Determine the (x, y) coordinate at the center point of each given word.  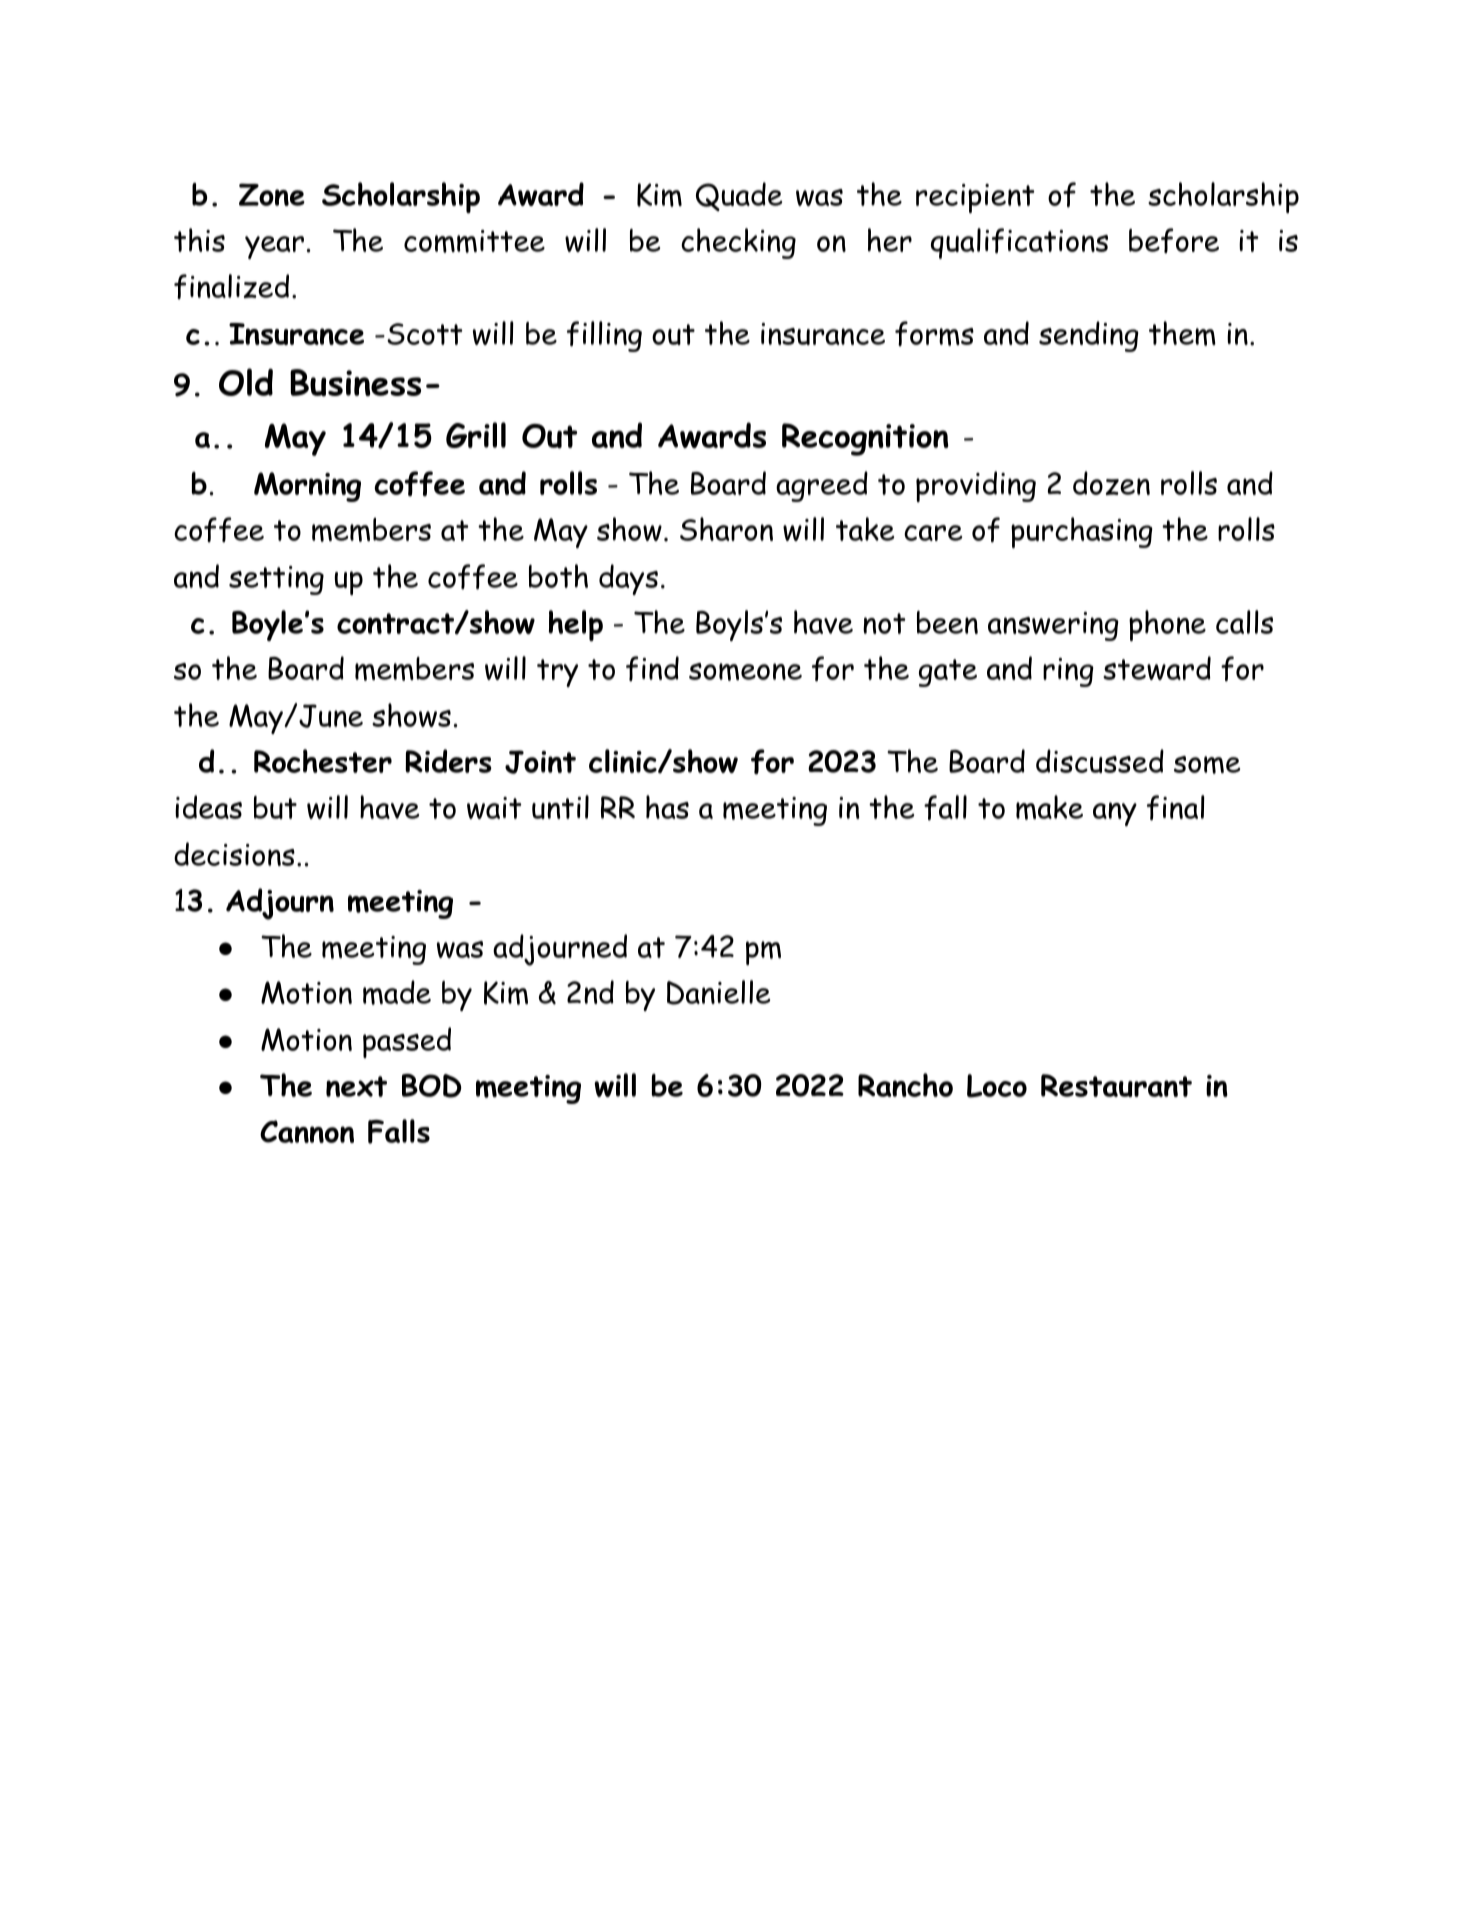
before (1174, 240)
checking (738, 243)
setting (276, 580)
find (652, 668)
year (274, 247)
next (356, 1086)
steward (1157, 668)
